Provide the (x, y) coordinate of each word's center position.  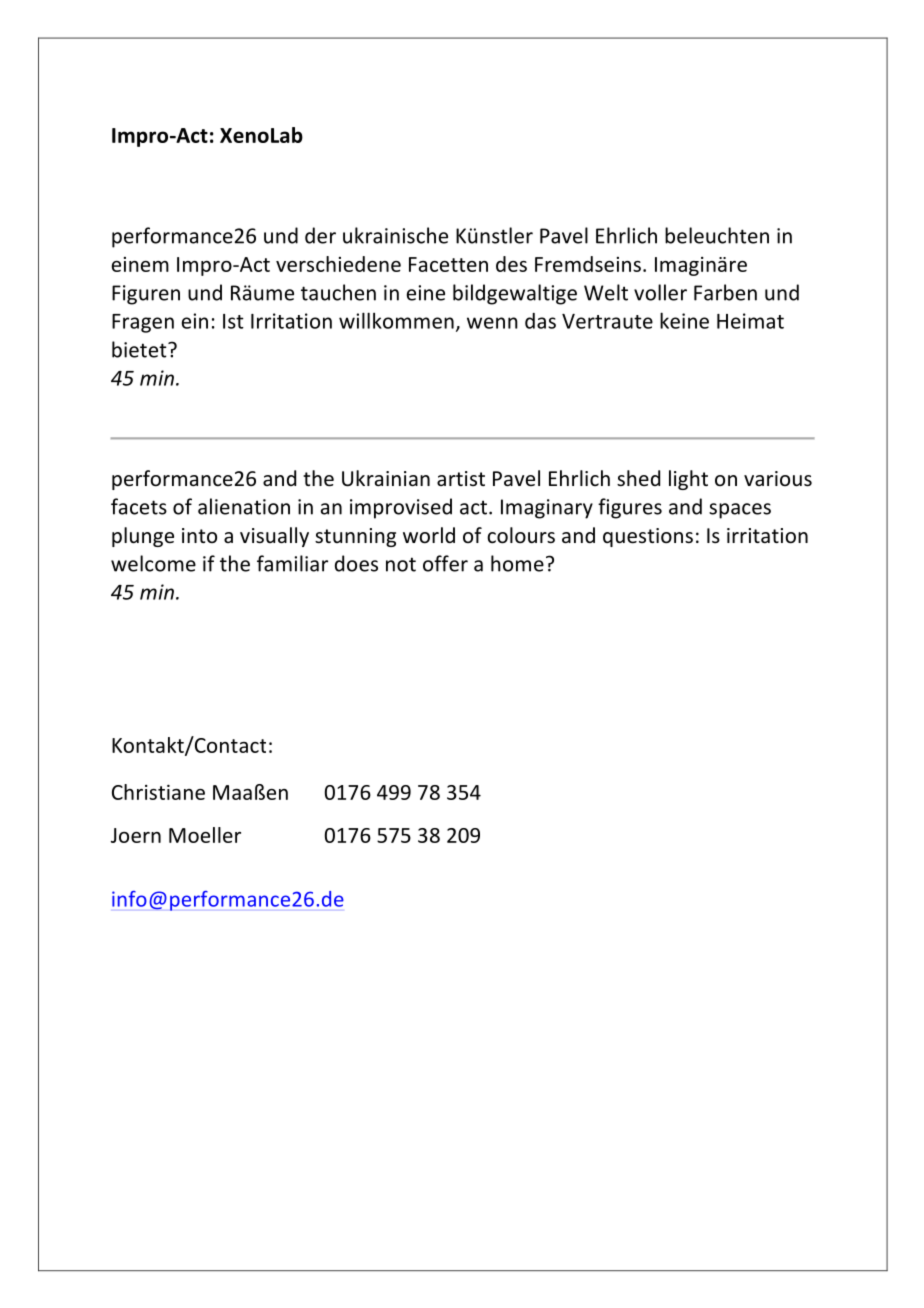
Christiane (158, 792)
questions (648, 537)
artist (461, 478)
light (688, 480)
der (320, 235)
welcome (153, 563)
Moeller (205, 835)
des (511, 264)
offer (445, 563)
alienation (244, 506)
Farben (725, 292)
